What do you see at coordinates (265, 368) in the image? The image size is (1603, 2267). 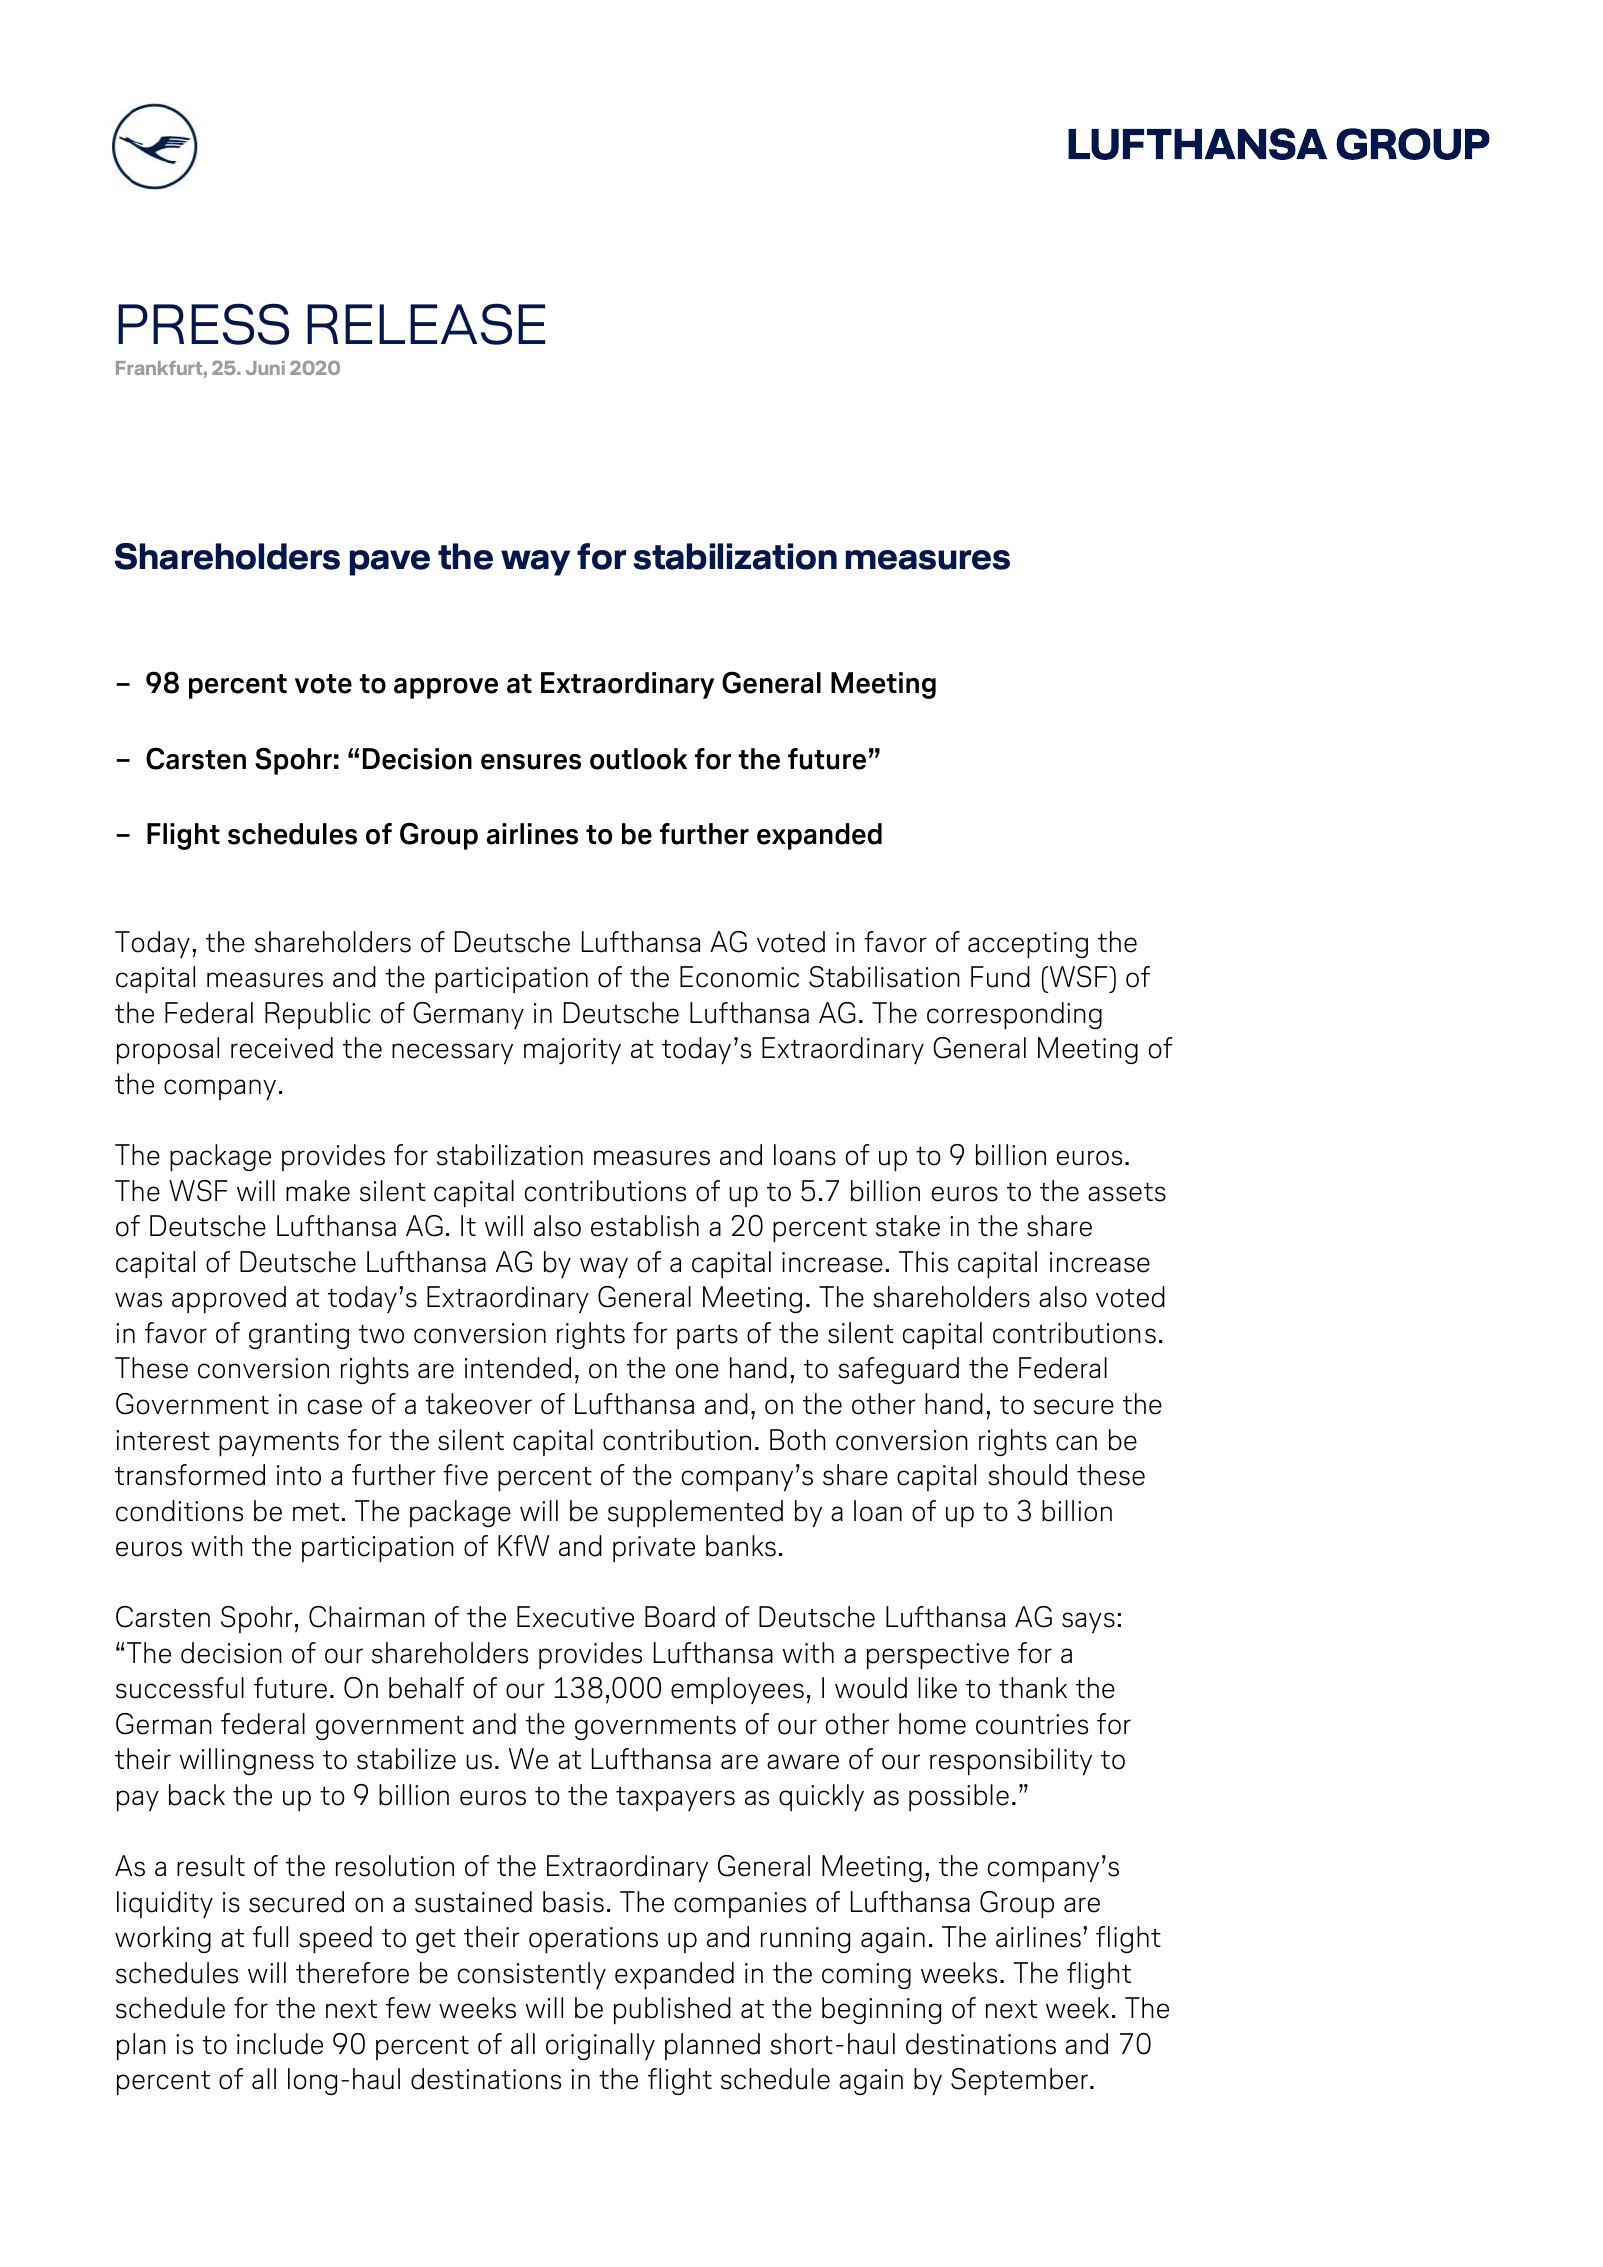 I see `Juni` at bounding box center [265, 368].
